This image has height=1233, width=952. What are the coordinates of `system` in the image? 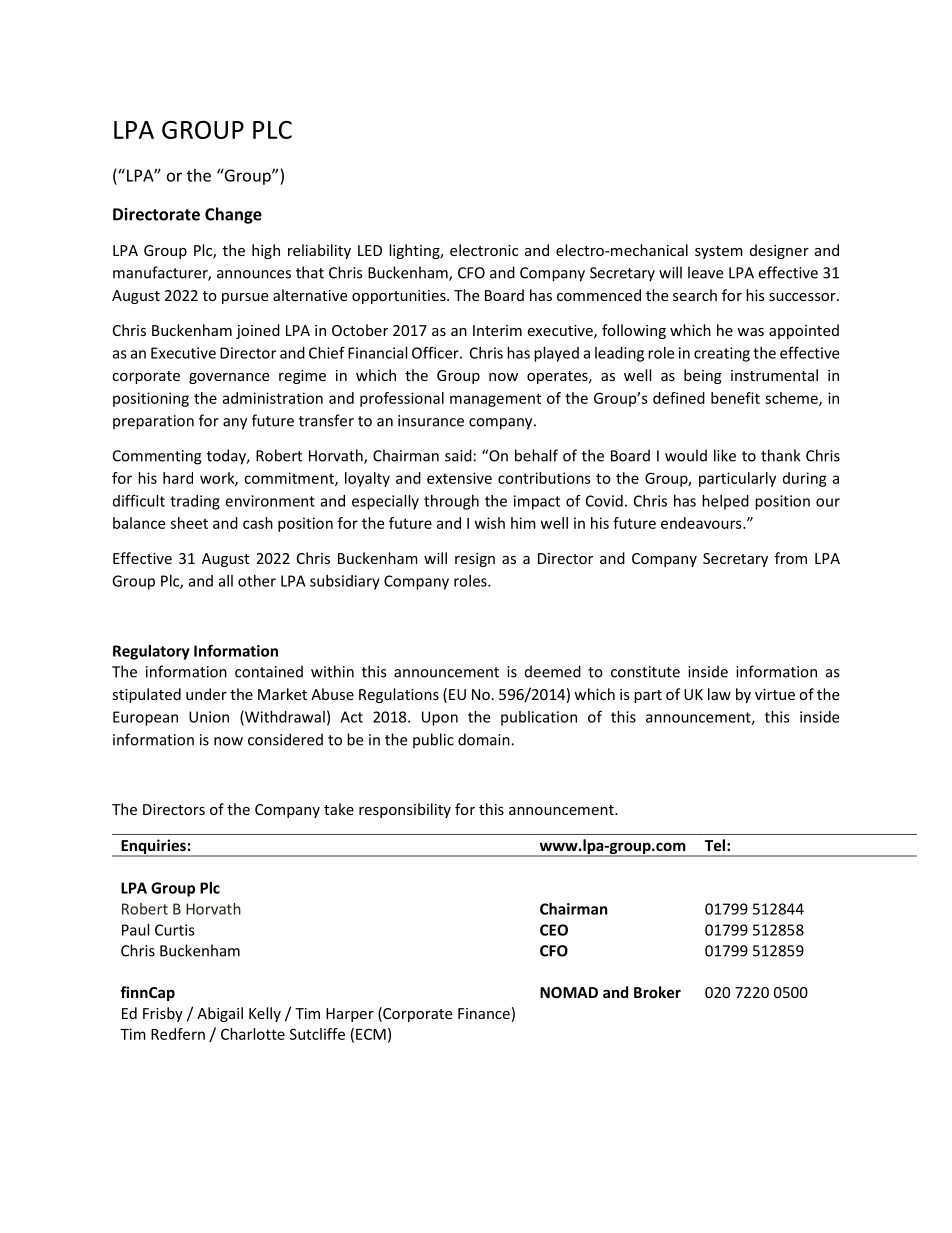 It's located at (719, 252).
